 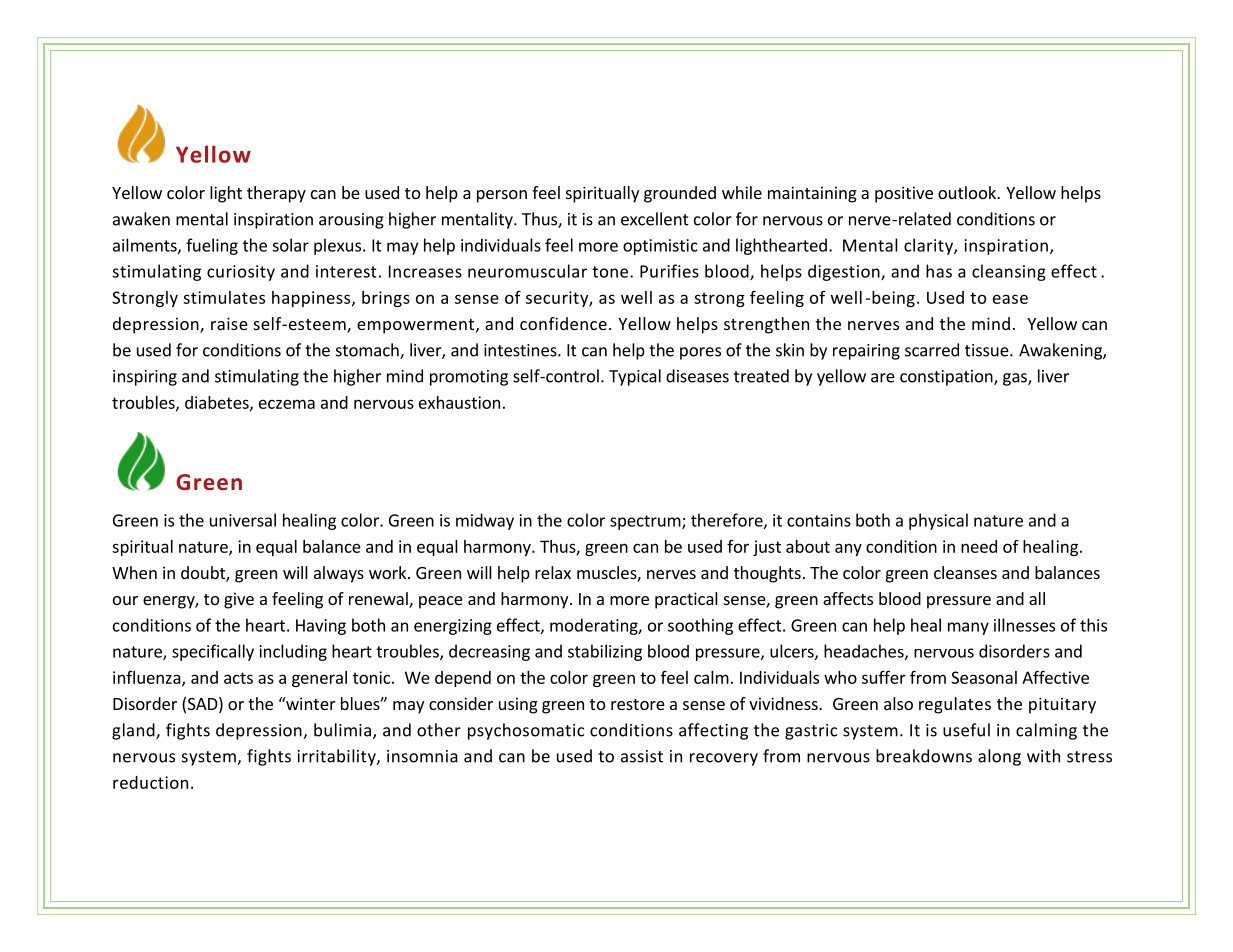 What do you see at coordinates (338, 757) in the screenshot?
I see `irritability` at bounding box center [338, 757].
